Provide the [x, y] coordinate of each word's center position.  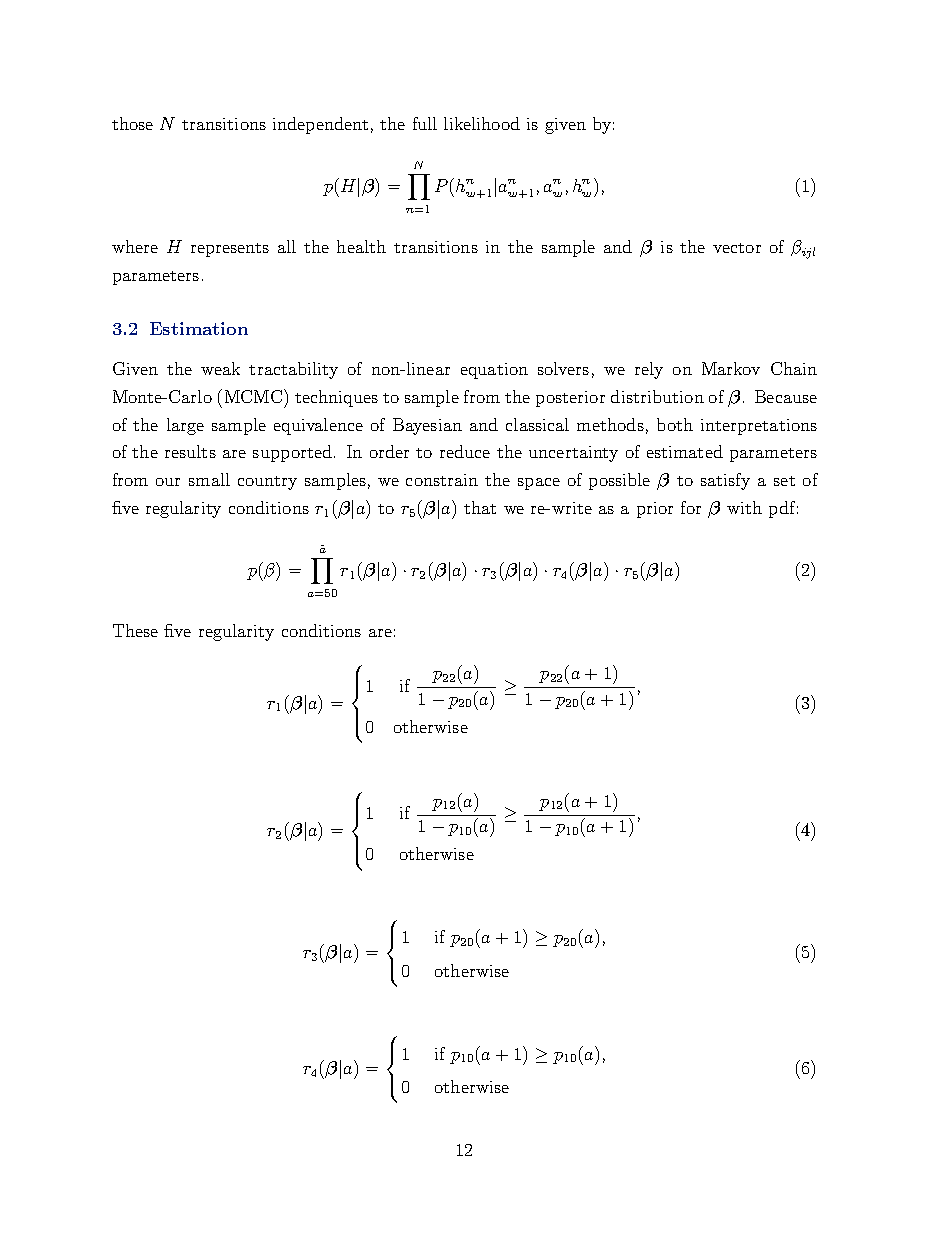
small [209, 479]
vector [737, 248]
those [132, 123]
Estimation [199, 328]
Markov [731, 368]
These [135, 630]
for [691, 507]
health [361, 246]
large [185, 426]
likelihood [482, 123]
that [480, 507]
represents [230, 250]
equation [494, 371]
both [675, 424]
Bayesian [427, 426]
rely [649, 370]
